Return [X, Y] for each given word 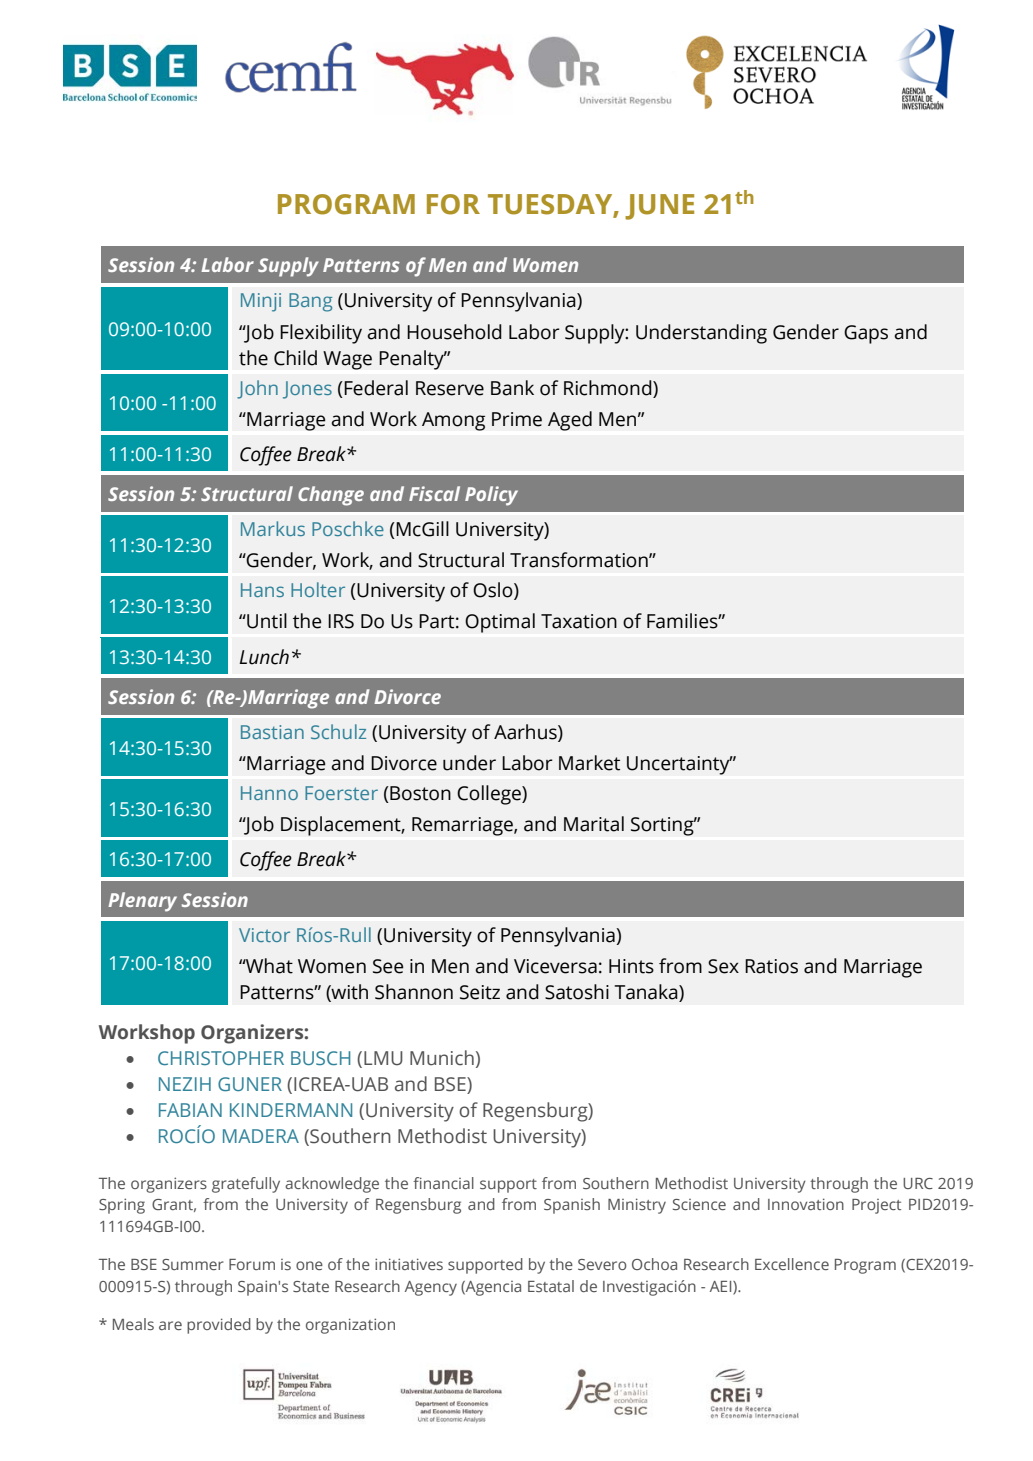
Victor [264, 935]
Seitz [480, 992]
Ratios [771, 966]
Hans [262, 590]
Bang [310, 302]
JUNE [659, 207]
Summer [193, 1264]
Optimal [500, 623]
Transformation [580, 560]
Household [454, 332]
